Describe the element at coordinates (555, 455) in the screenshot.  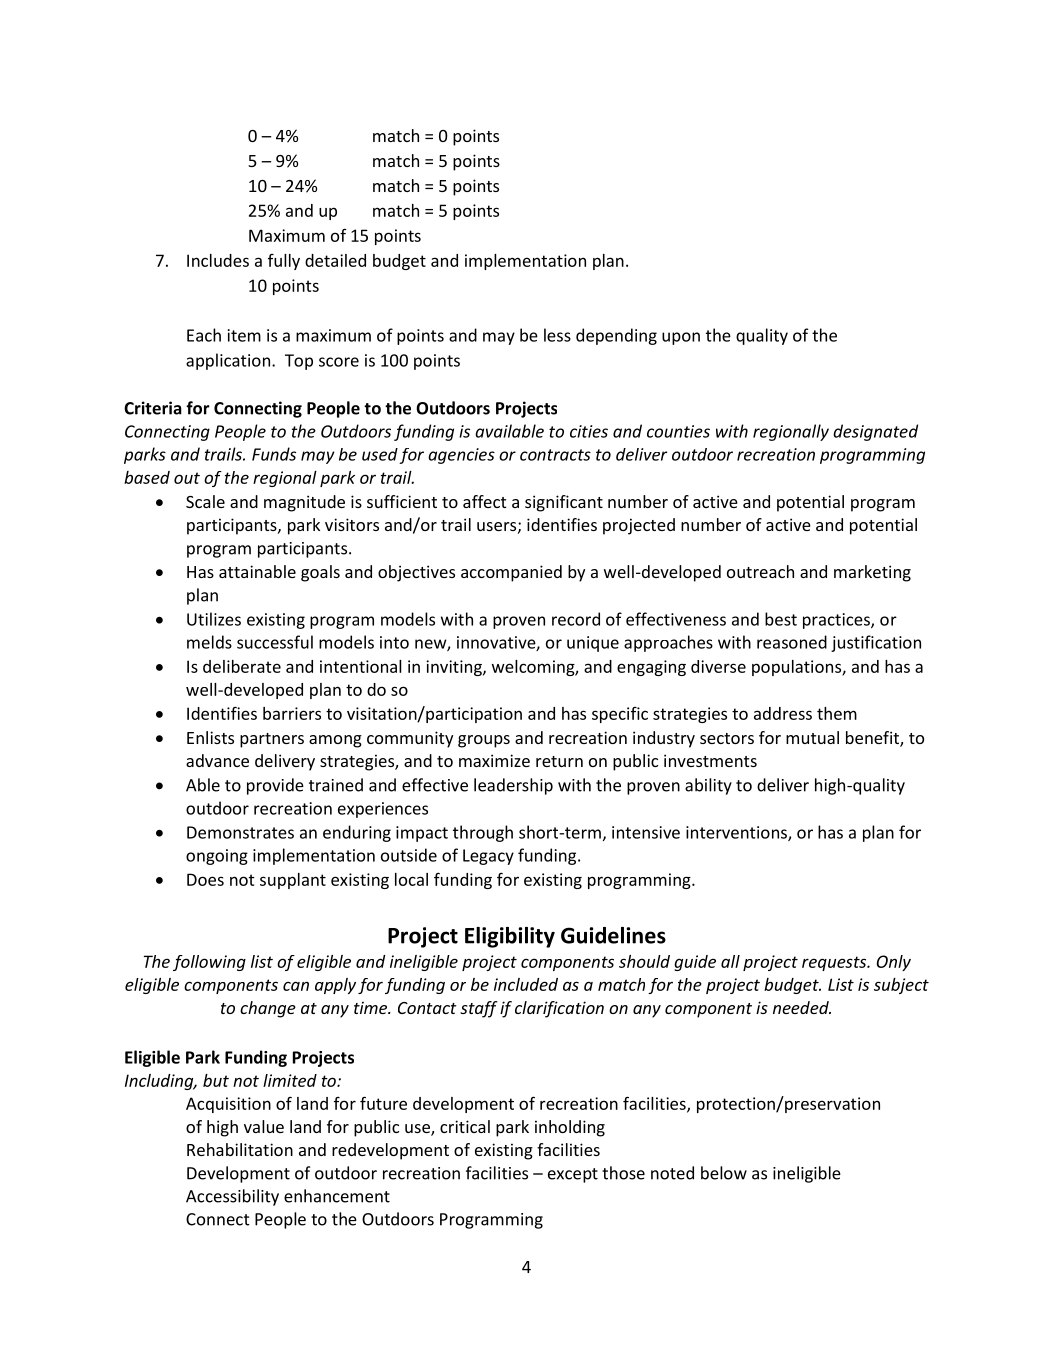
I see `contracts` at that location.
